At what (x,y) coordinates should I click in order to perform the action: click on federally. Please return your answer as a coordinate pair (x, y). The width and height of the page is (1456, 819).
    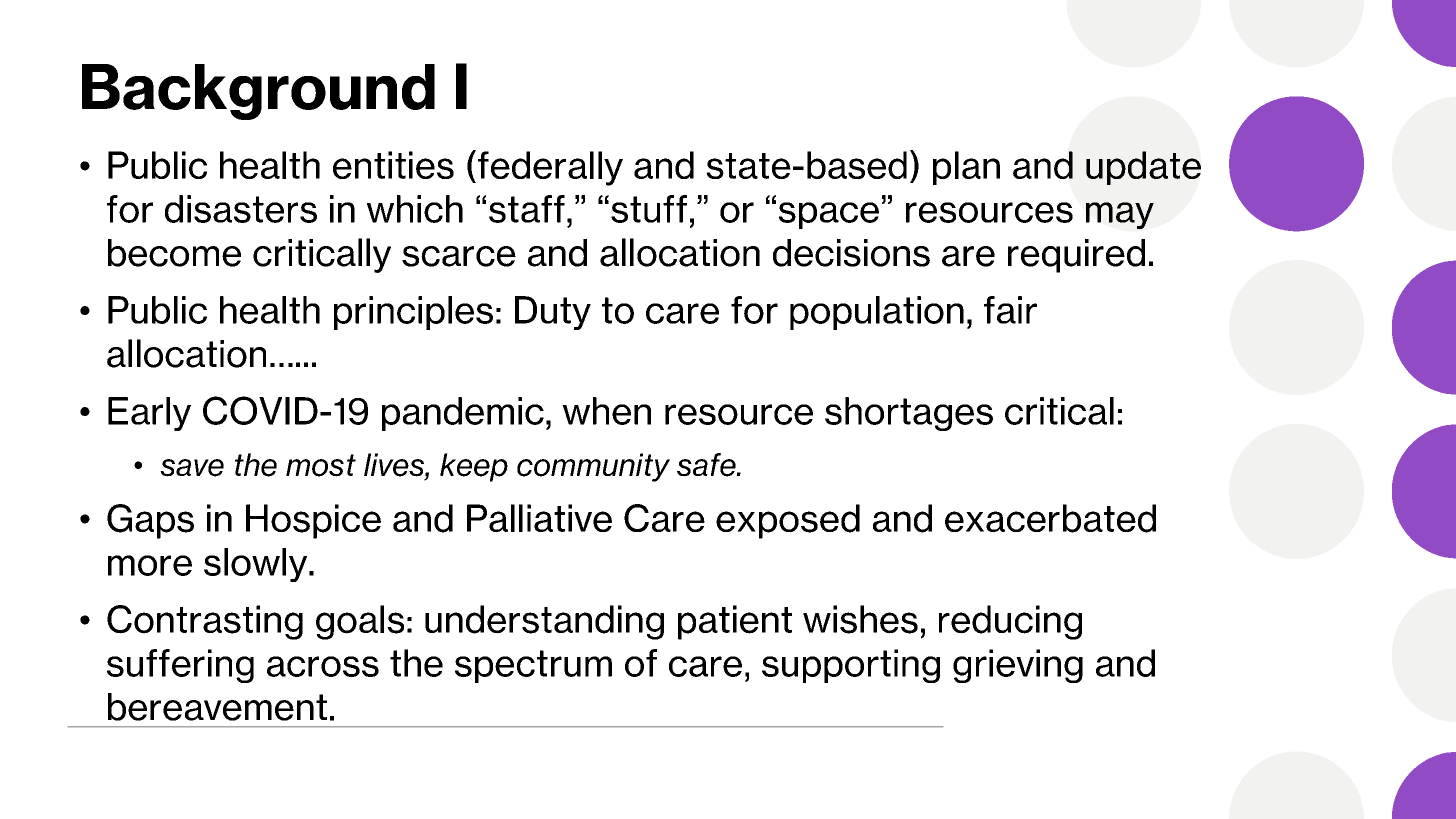
    Looking at the image, I should click on (550, 168).
